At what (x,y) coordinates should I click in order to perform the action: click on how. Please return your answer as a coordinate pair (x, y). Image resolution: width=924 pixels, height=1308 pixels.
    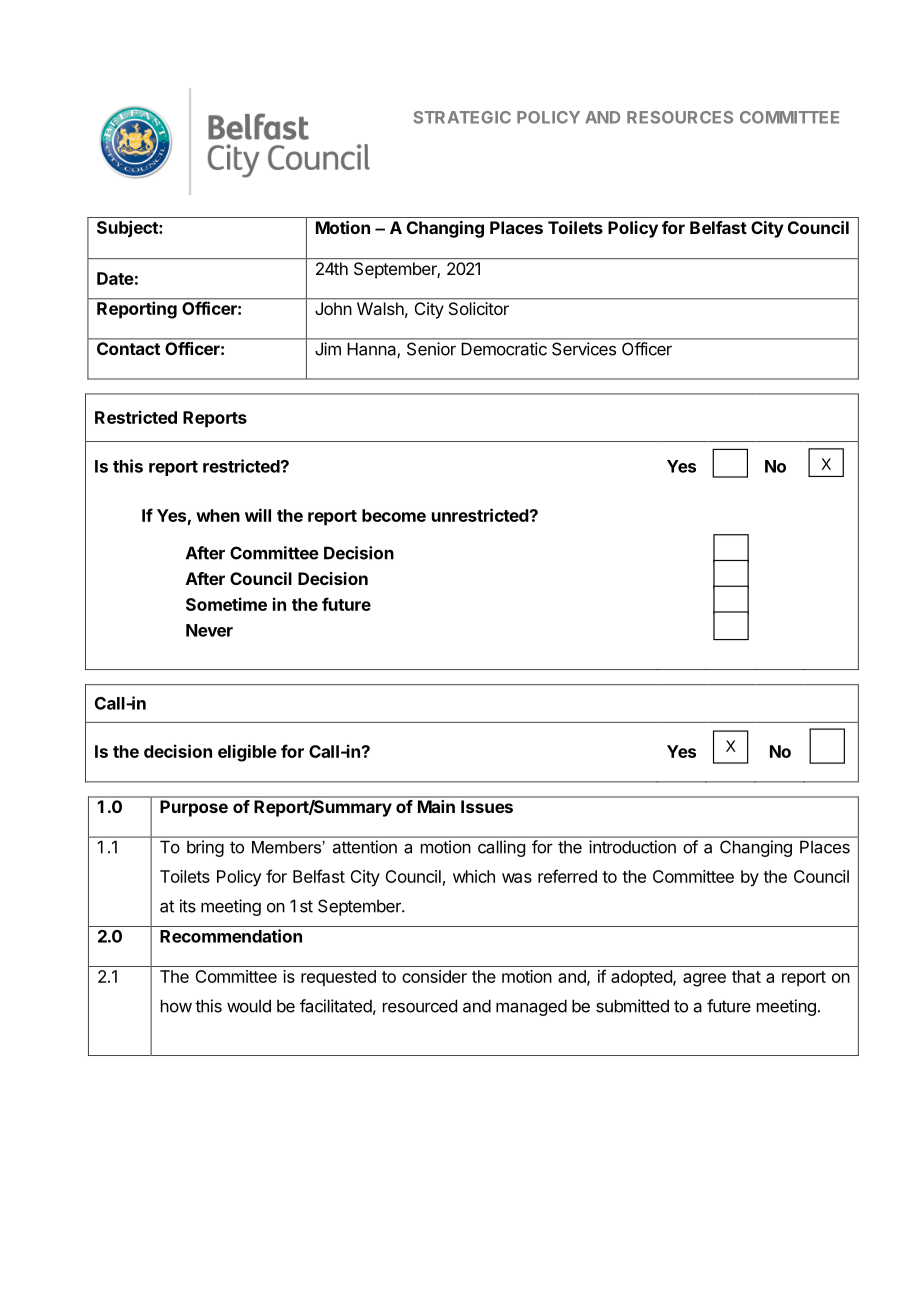
    Looking at the image, I should click on (176, 1006).
